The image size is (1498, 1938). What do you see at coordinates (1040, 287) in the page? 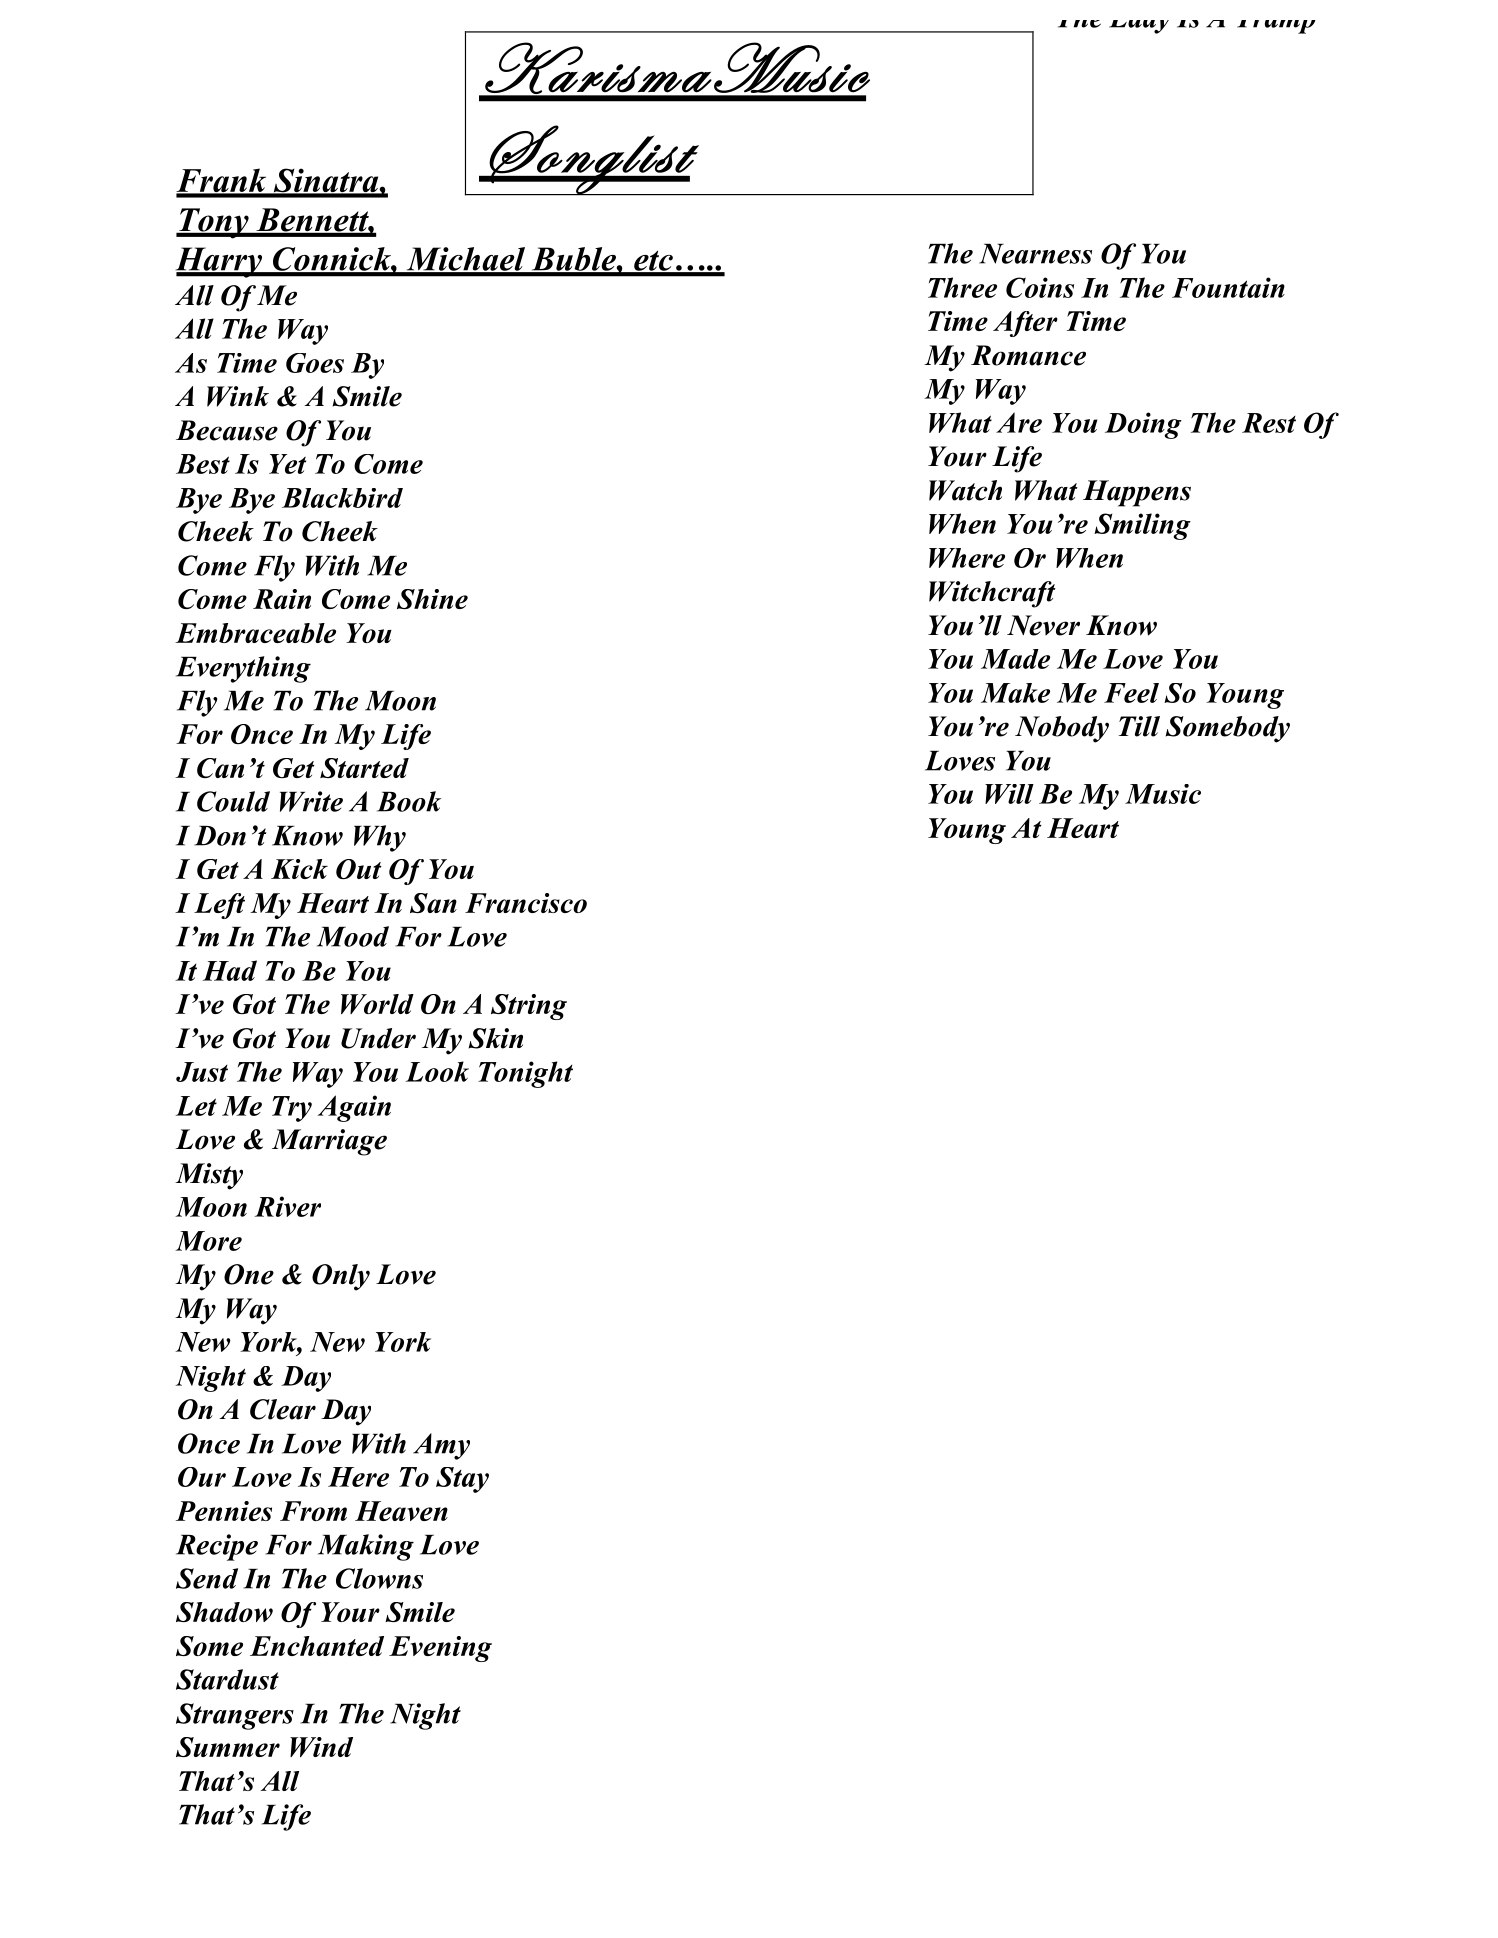
I see `Coins` at bounding box center [1040, 287].
